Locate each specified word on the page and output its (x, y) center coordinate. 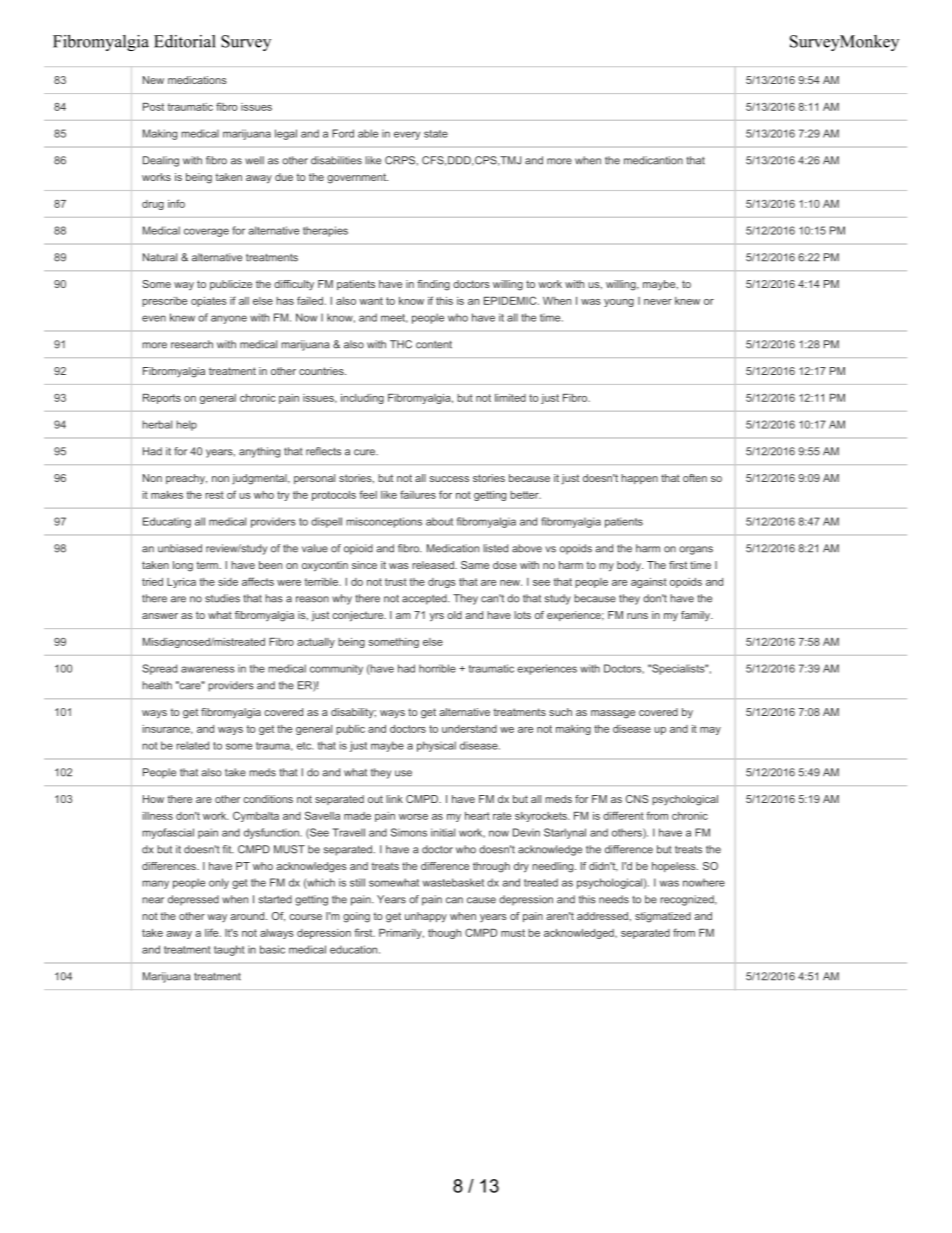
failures (418, 494)
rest (214, 495)
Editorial (185, 41)
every (407, 135)
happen (639, 479)
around (248, 916)
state (436, 134)
